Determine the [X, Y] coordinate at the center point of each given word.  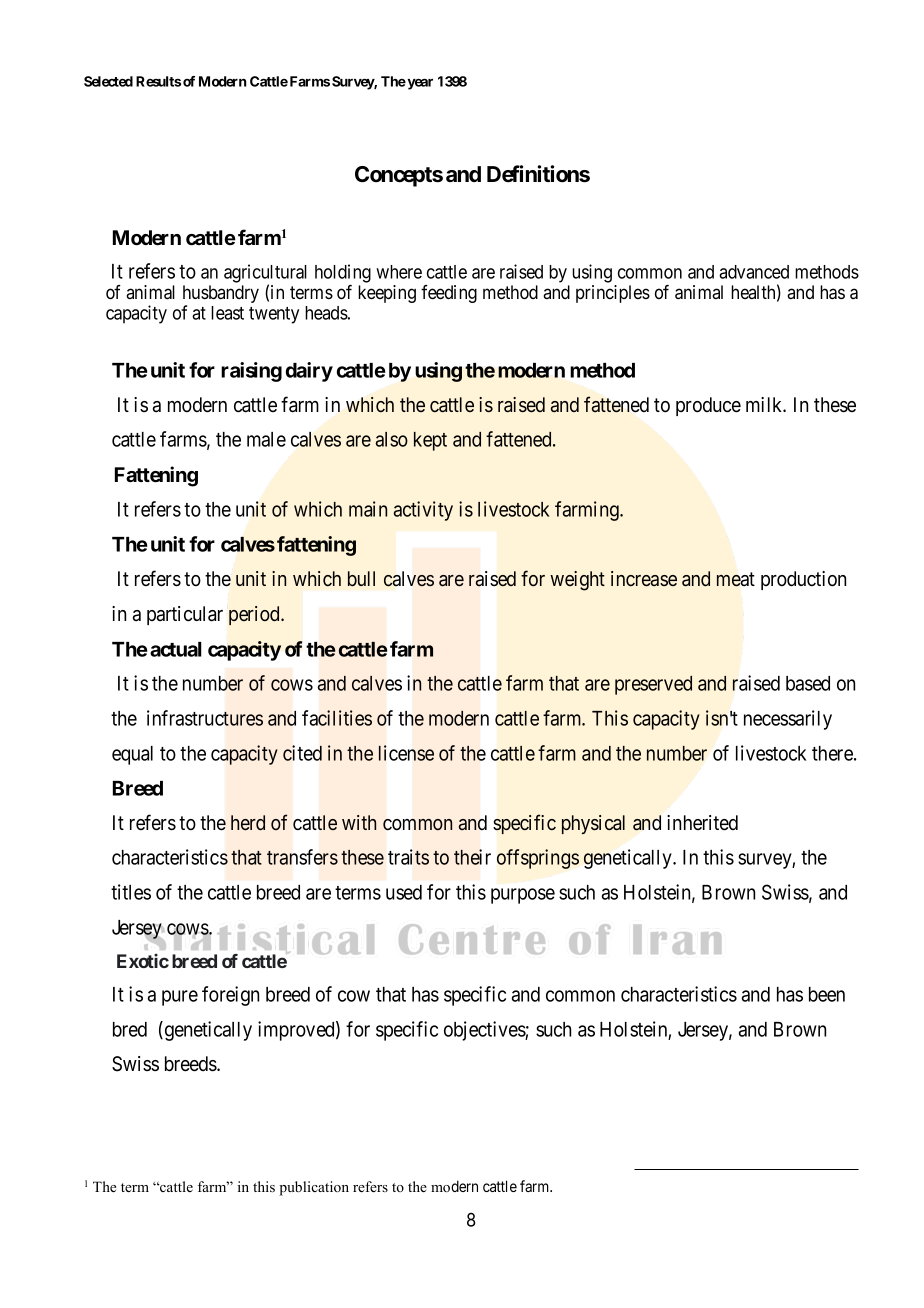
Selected [108, 81]
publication [314, 1188]
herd [248, 823]
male [266, 439]
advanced [754, 272]
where [399, 272]
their [472, 857]
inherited [702, 823]
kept [430, 441]
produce [708, 406]
